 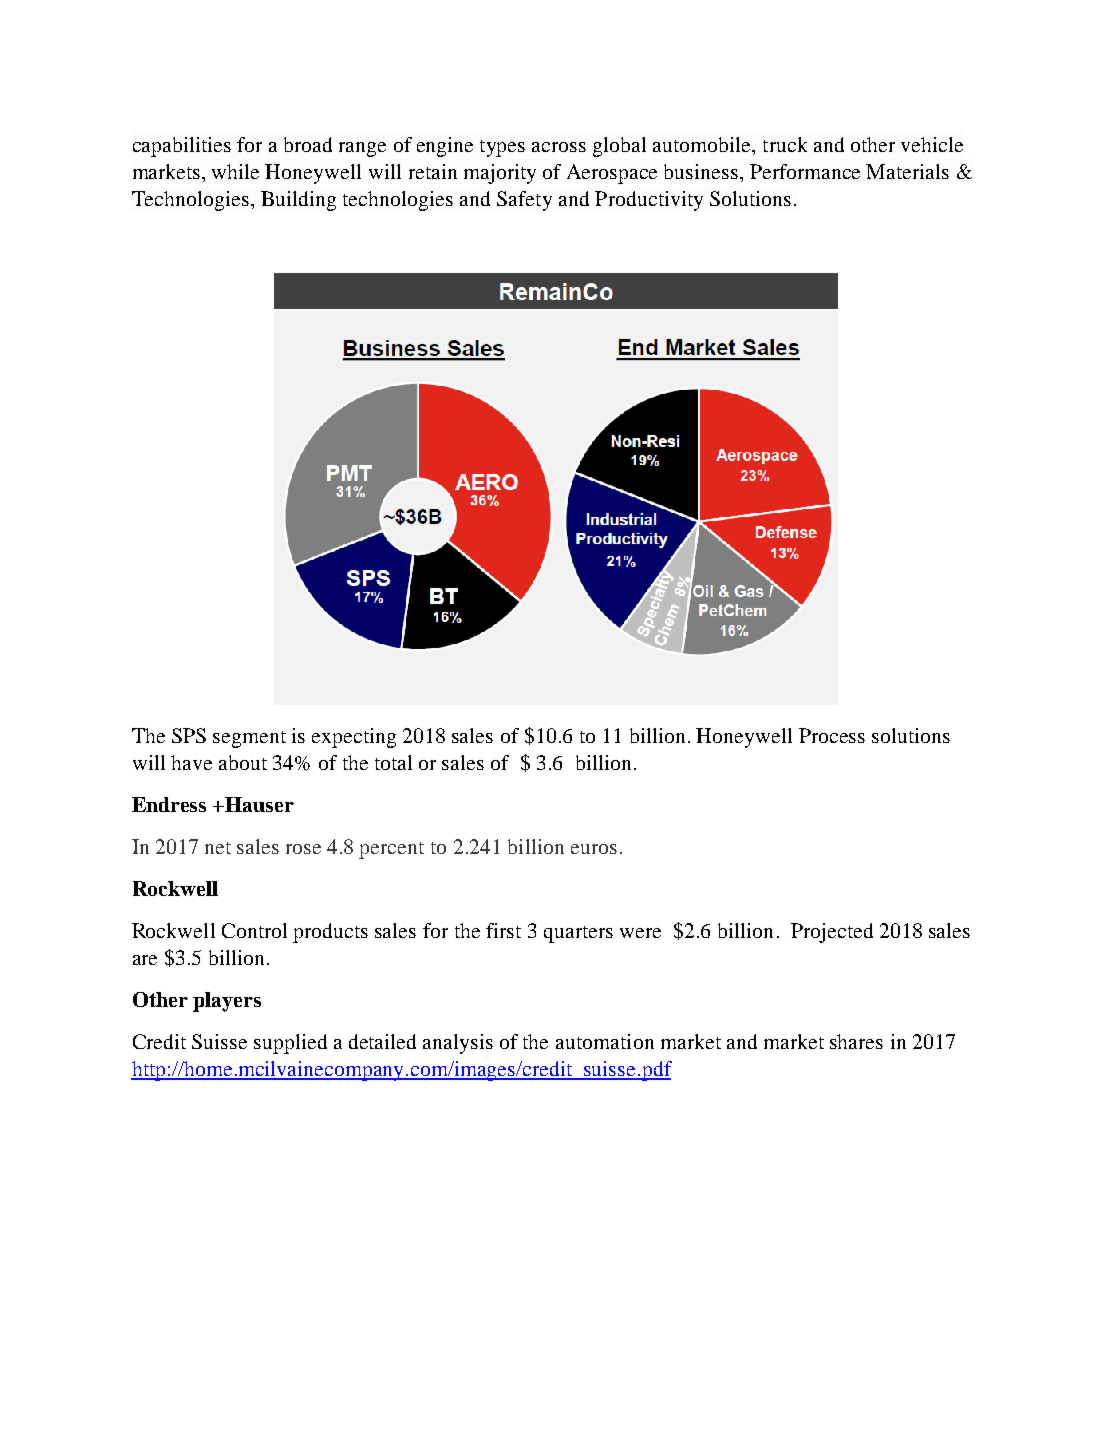 What do you see at coordinates (805, 171) in the screenshot?
I see `Performance` at bounding box center [805, 171].
